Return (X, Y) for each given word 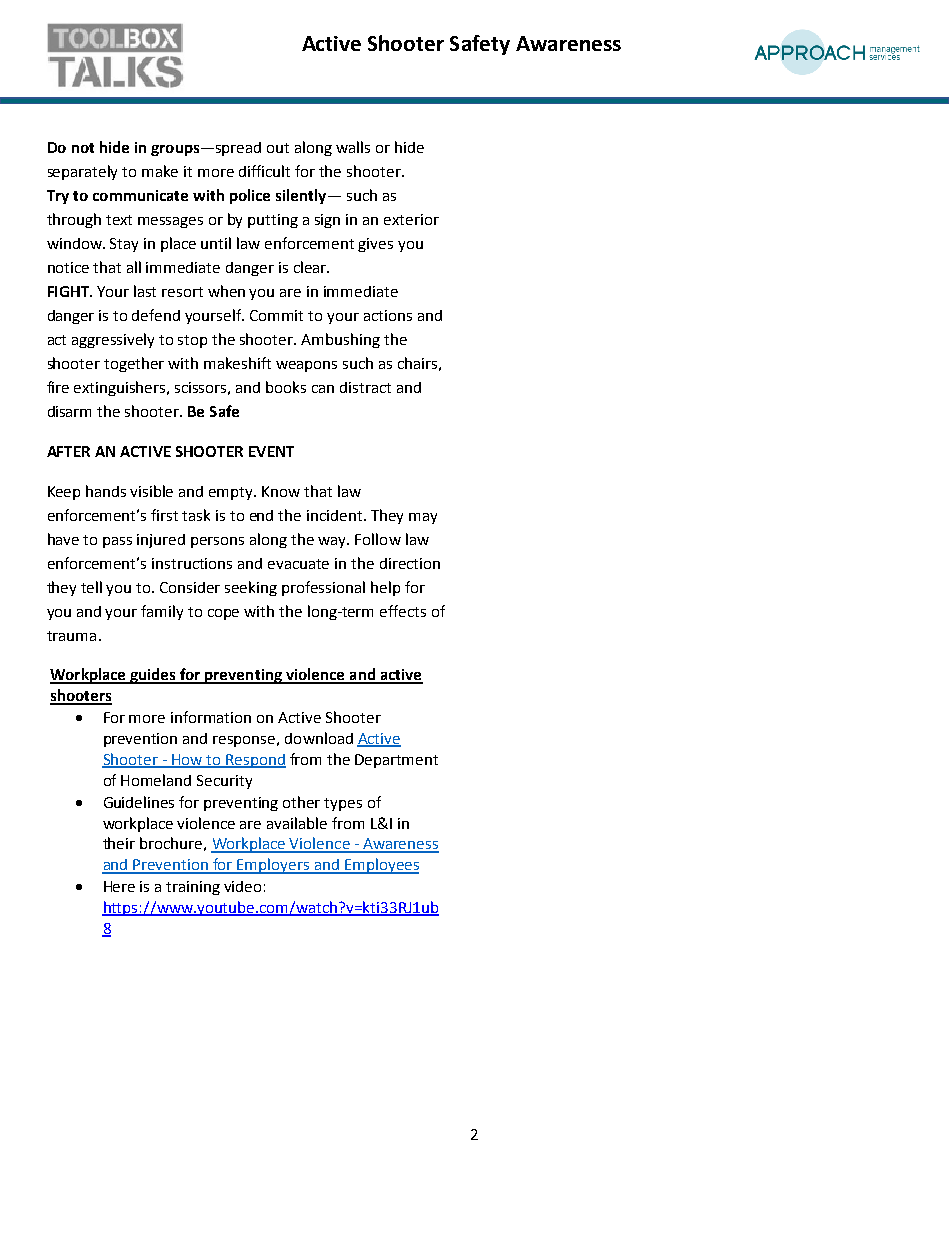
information (211, 717)
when (226, 291)
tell (91, 587)
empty (232, 493)
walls (353, 147)
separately (82, 172)
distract (365, 387)
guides (153, 676)
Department (396, 761)
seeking (251, 588)
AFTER (68, 451)
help (385, 588)
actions (388, 315)
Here (119, 886)
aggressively (113, 340)
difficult (264, 171)
